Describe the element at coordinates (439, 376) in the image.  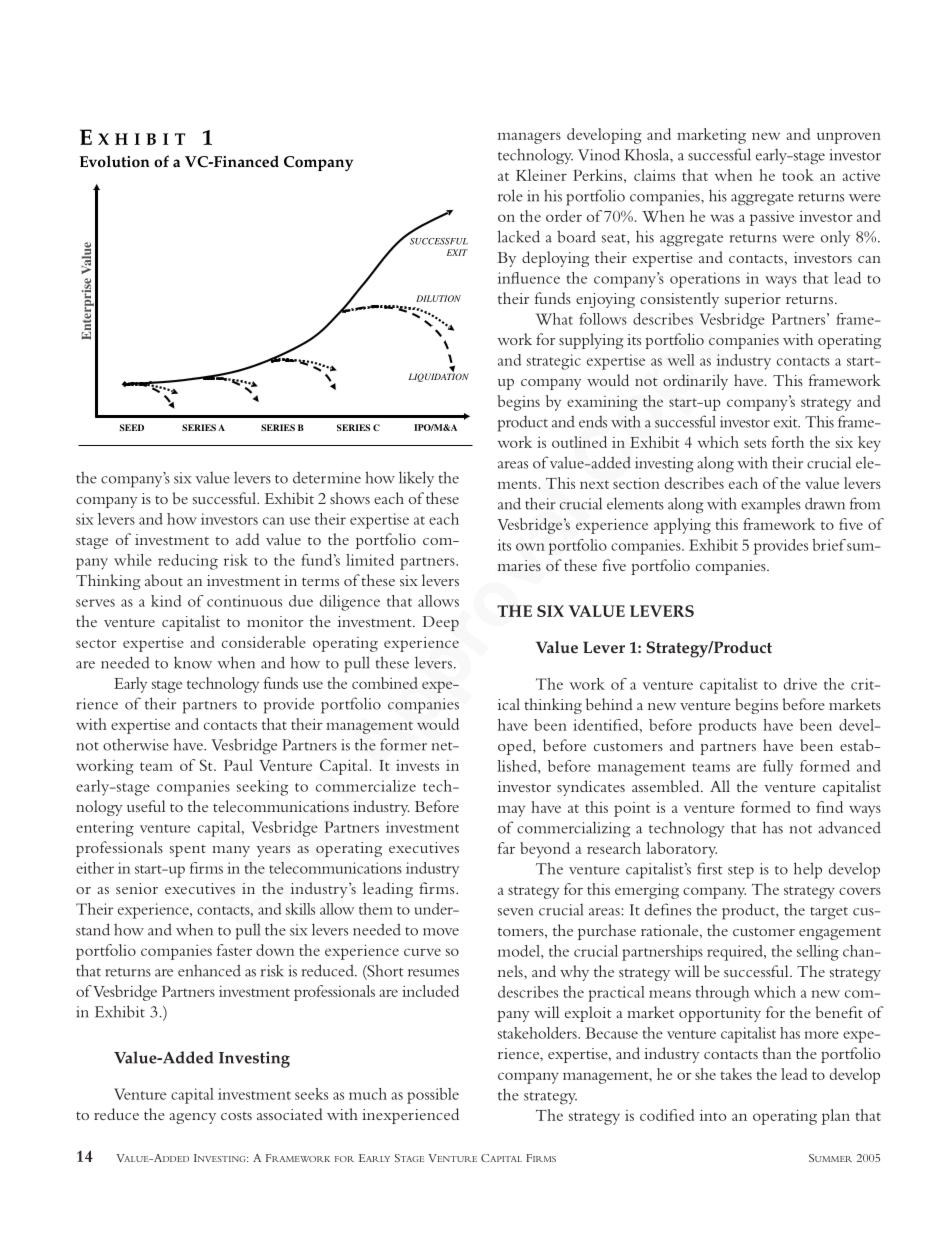
I see `LIQUIDATION` at that location.
